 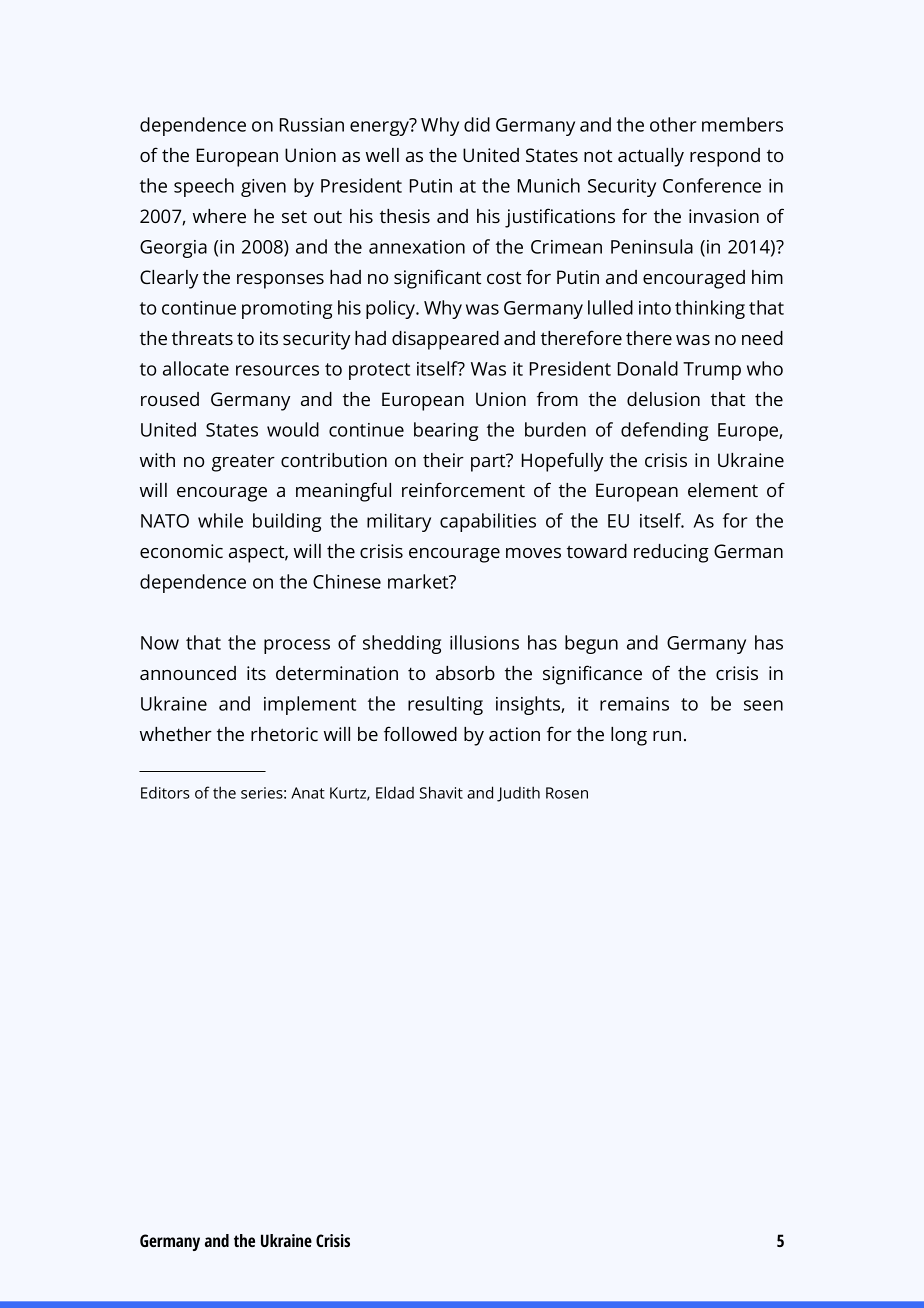 I want to click on Editors, so click(x=165, y=792).
